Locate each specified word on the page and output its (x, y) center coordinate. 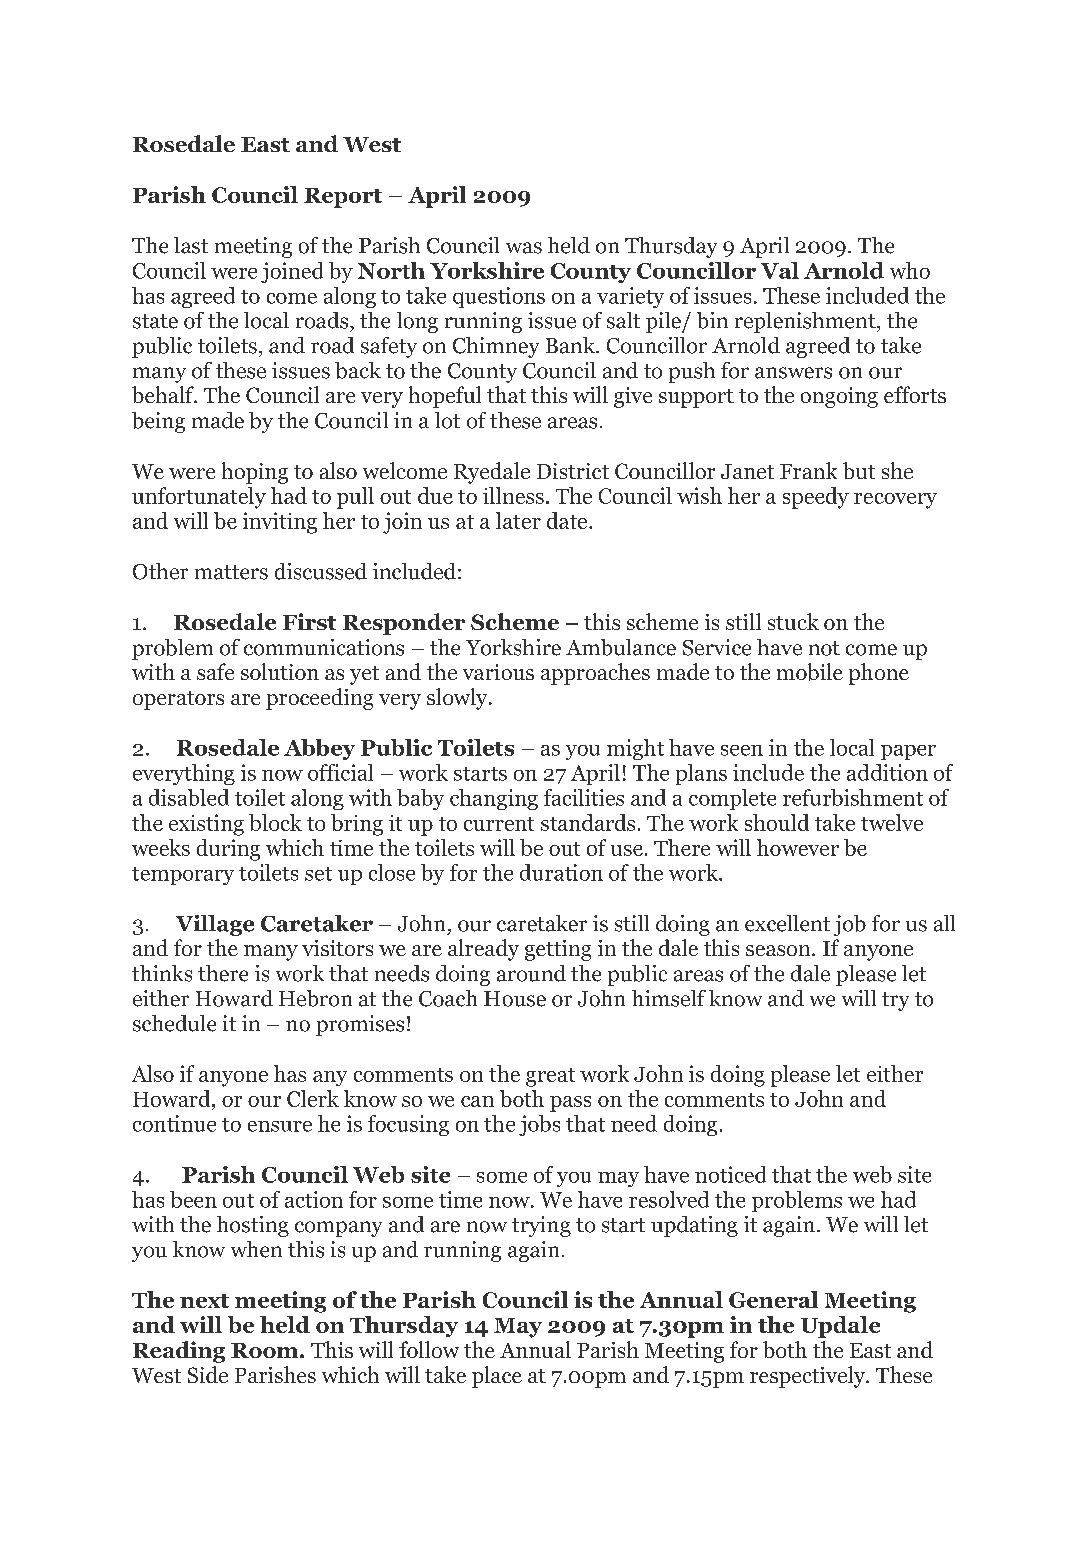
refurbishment (853, 797)
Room (266, 1350)
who (910, 270)
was (524, 248)
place (497, 1377)
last (191, 245)
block (275, 822)
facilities (584, 797)
